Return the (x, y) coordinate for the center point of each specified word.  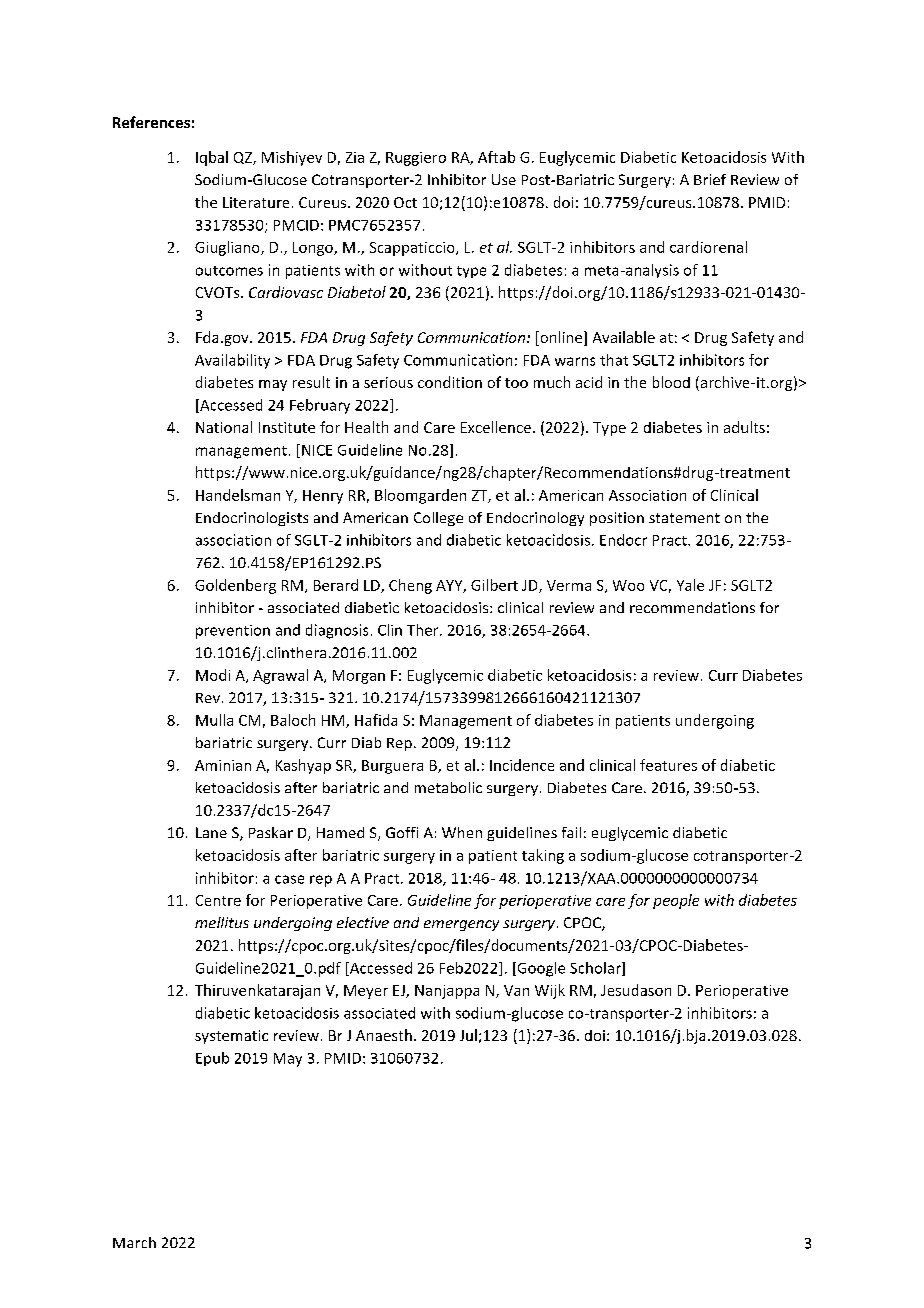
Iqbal (212, 158)
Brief (710, 179)
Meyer (366, 992)
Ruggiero (416, 159)
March (134, 1242)
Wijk (550, 991)
